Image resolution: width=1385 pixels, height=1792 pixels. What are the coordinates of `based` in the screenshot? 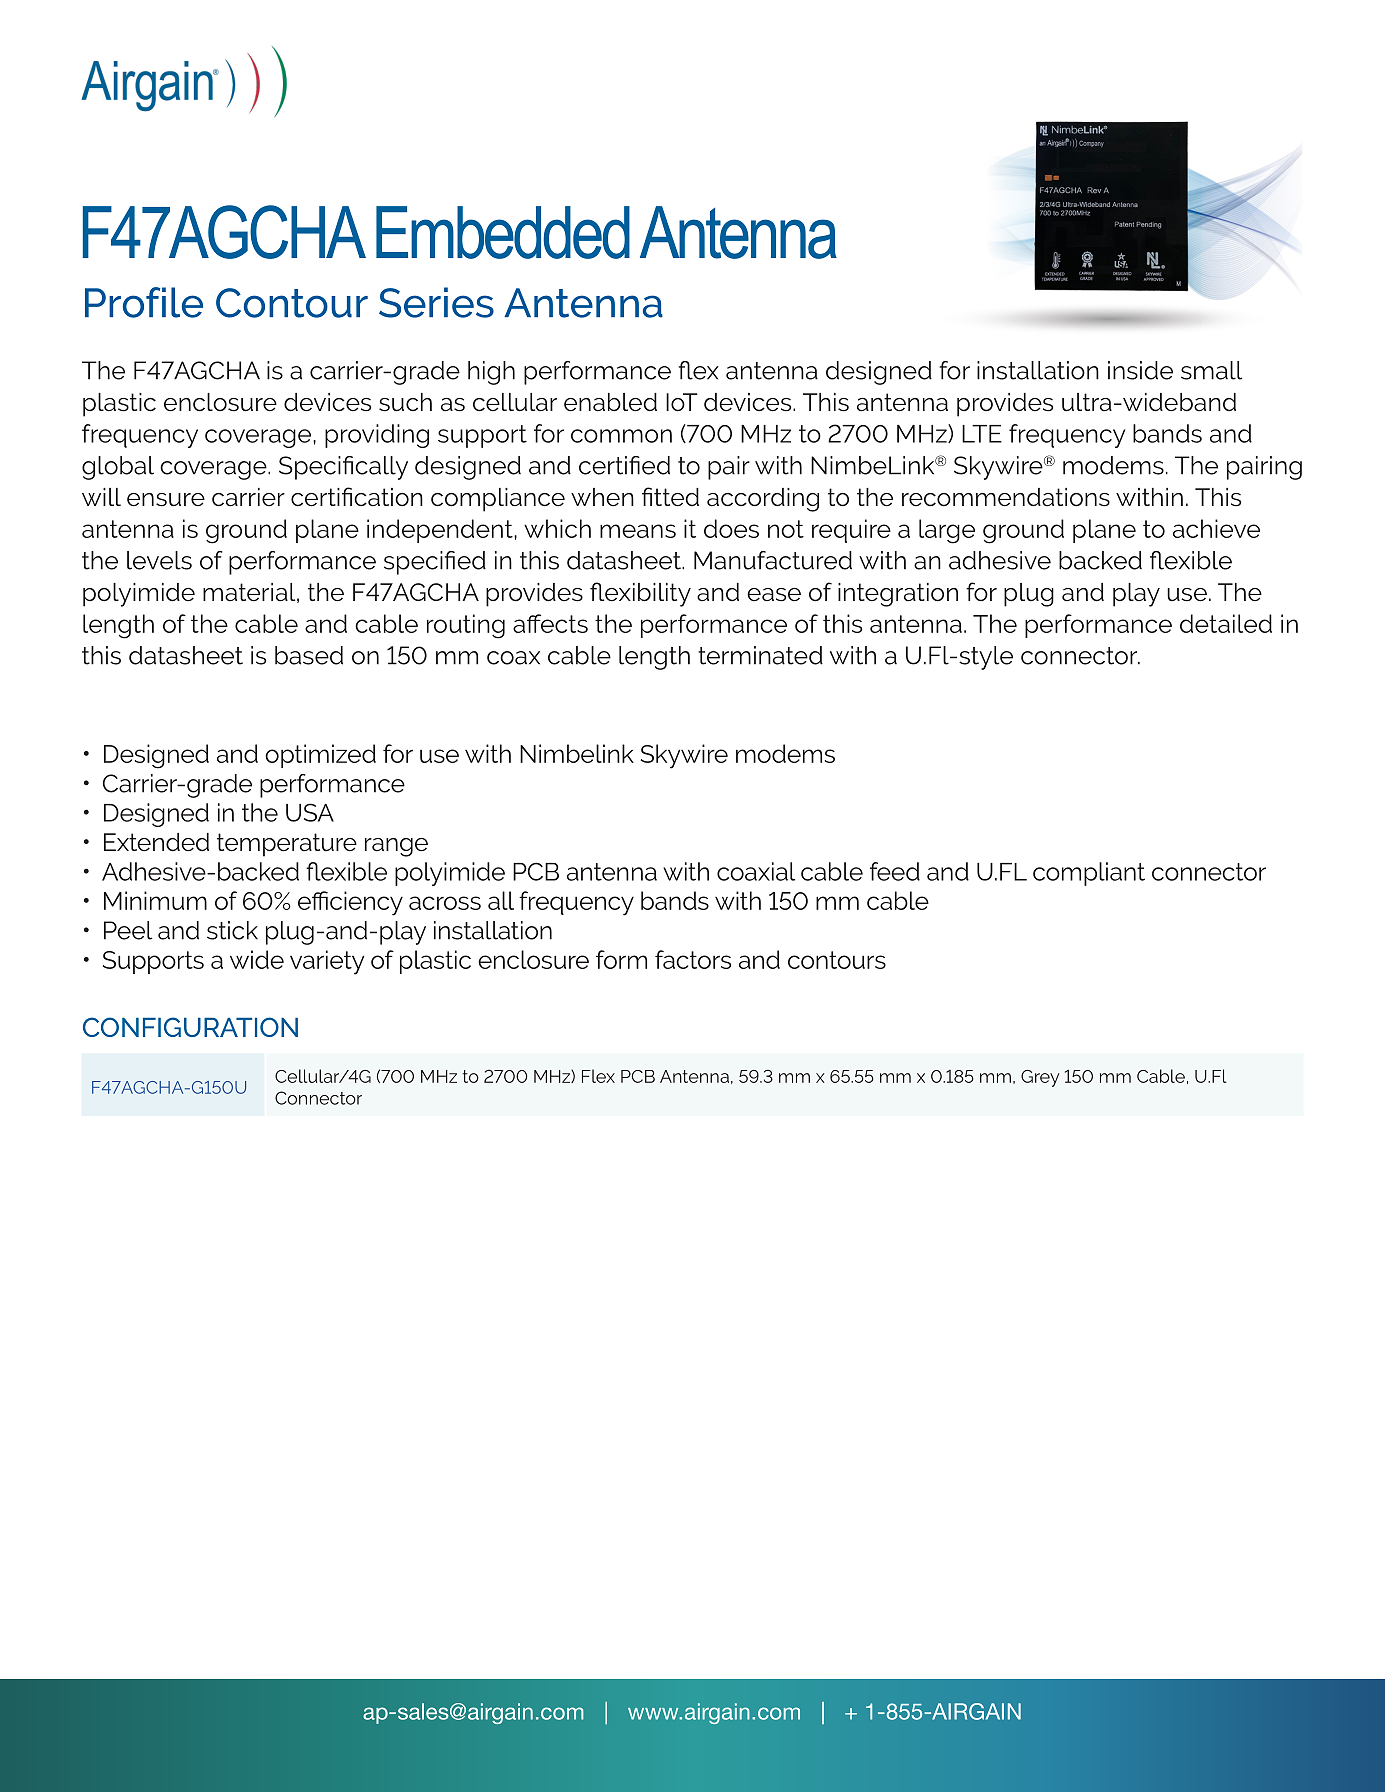 It's located at (309, 655).
